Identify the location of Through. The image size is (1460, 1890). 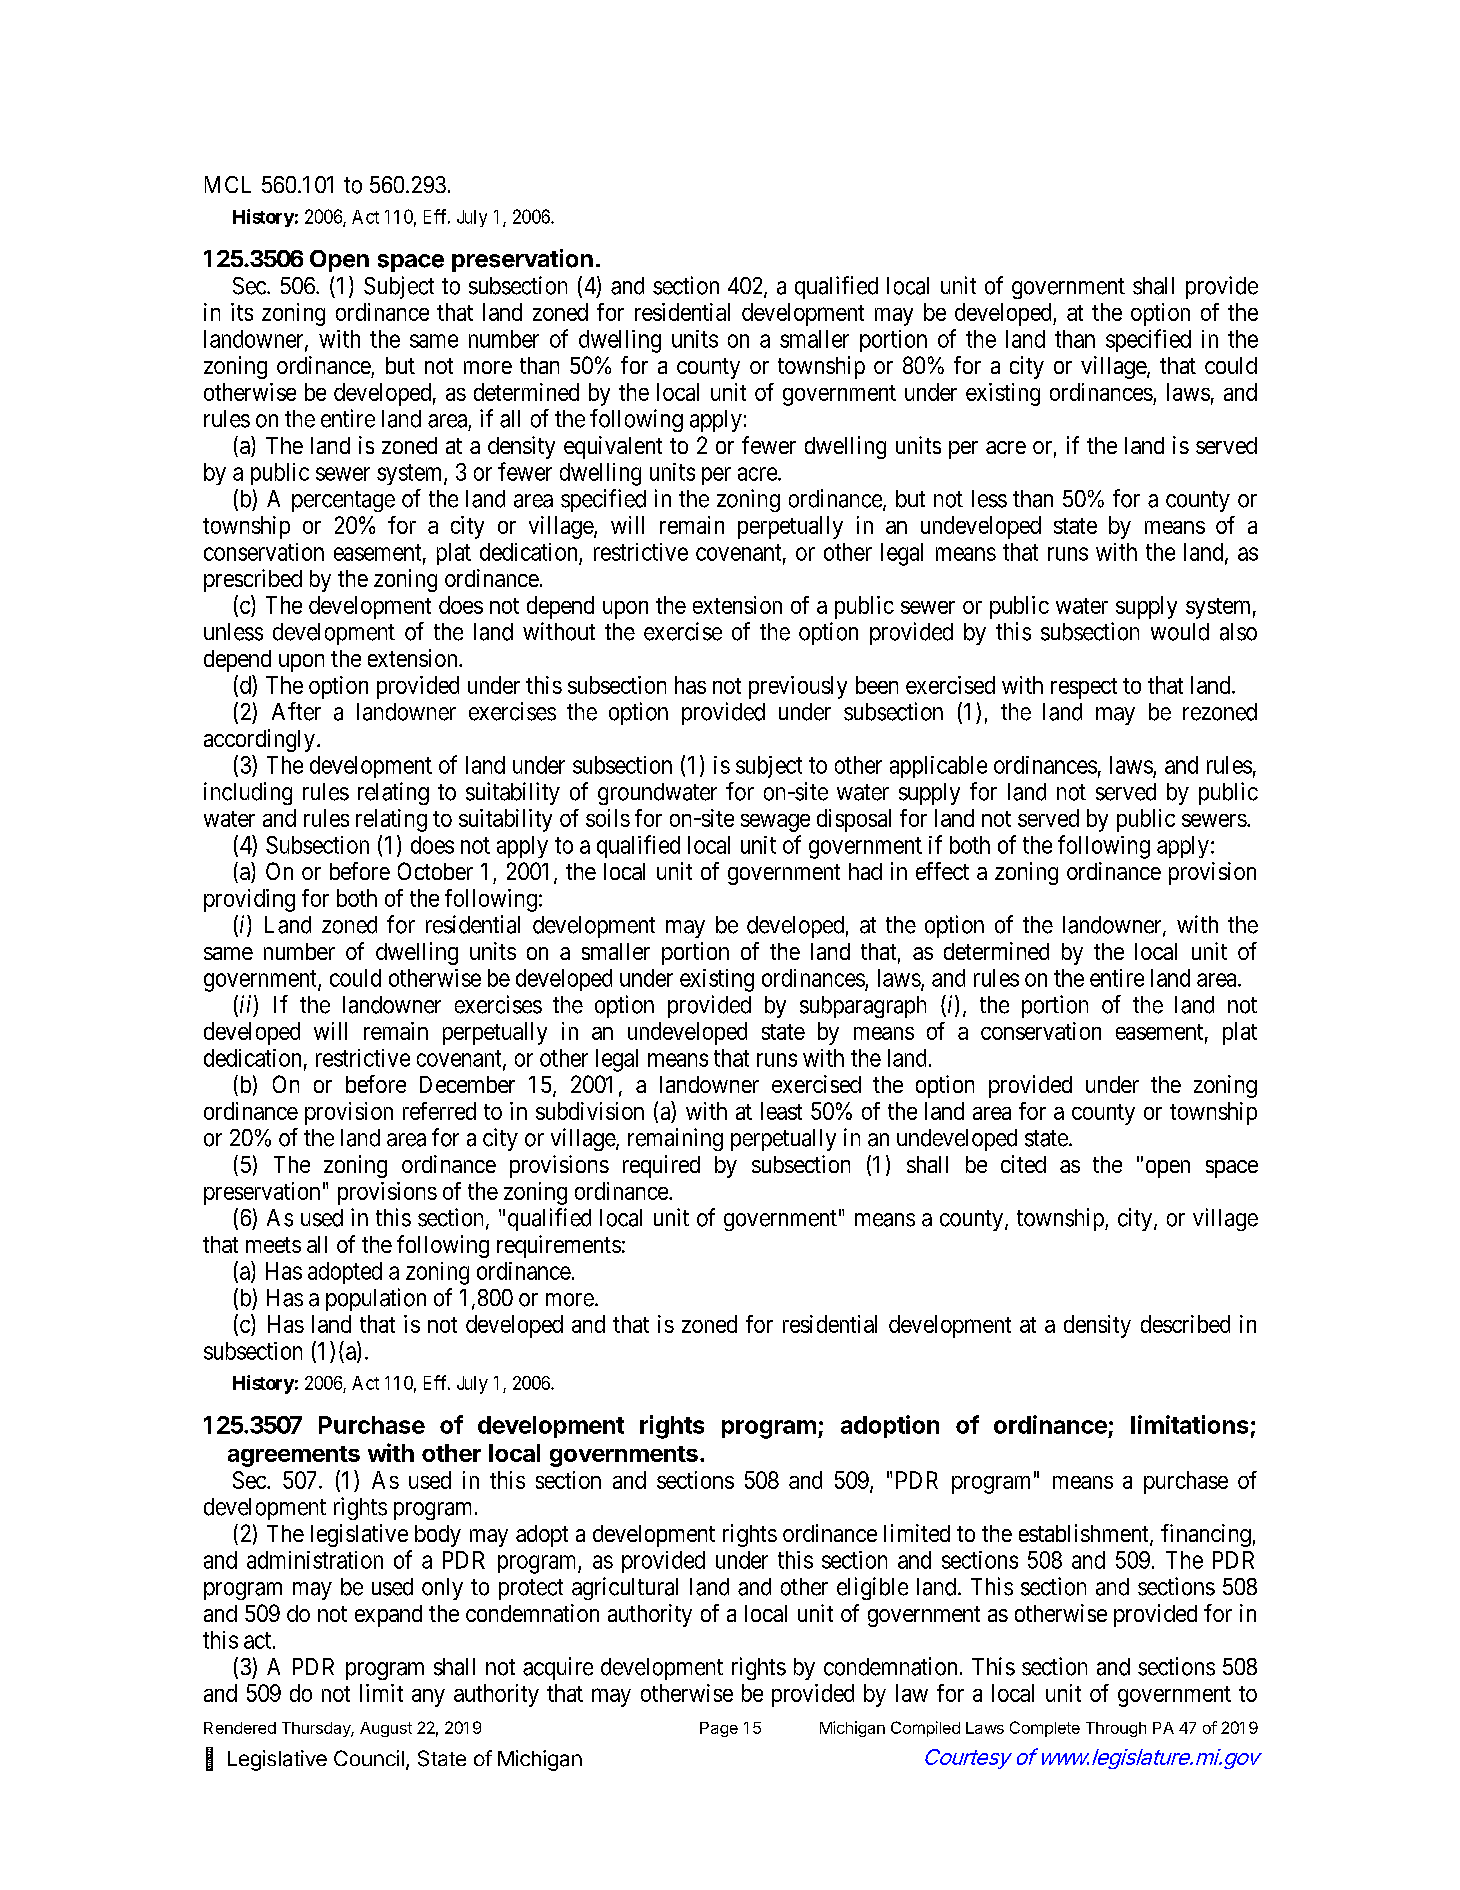
(1116, 1729).
